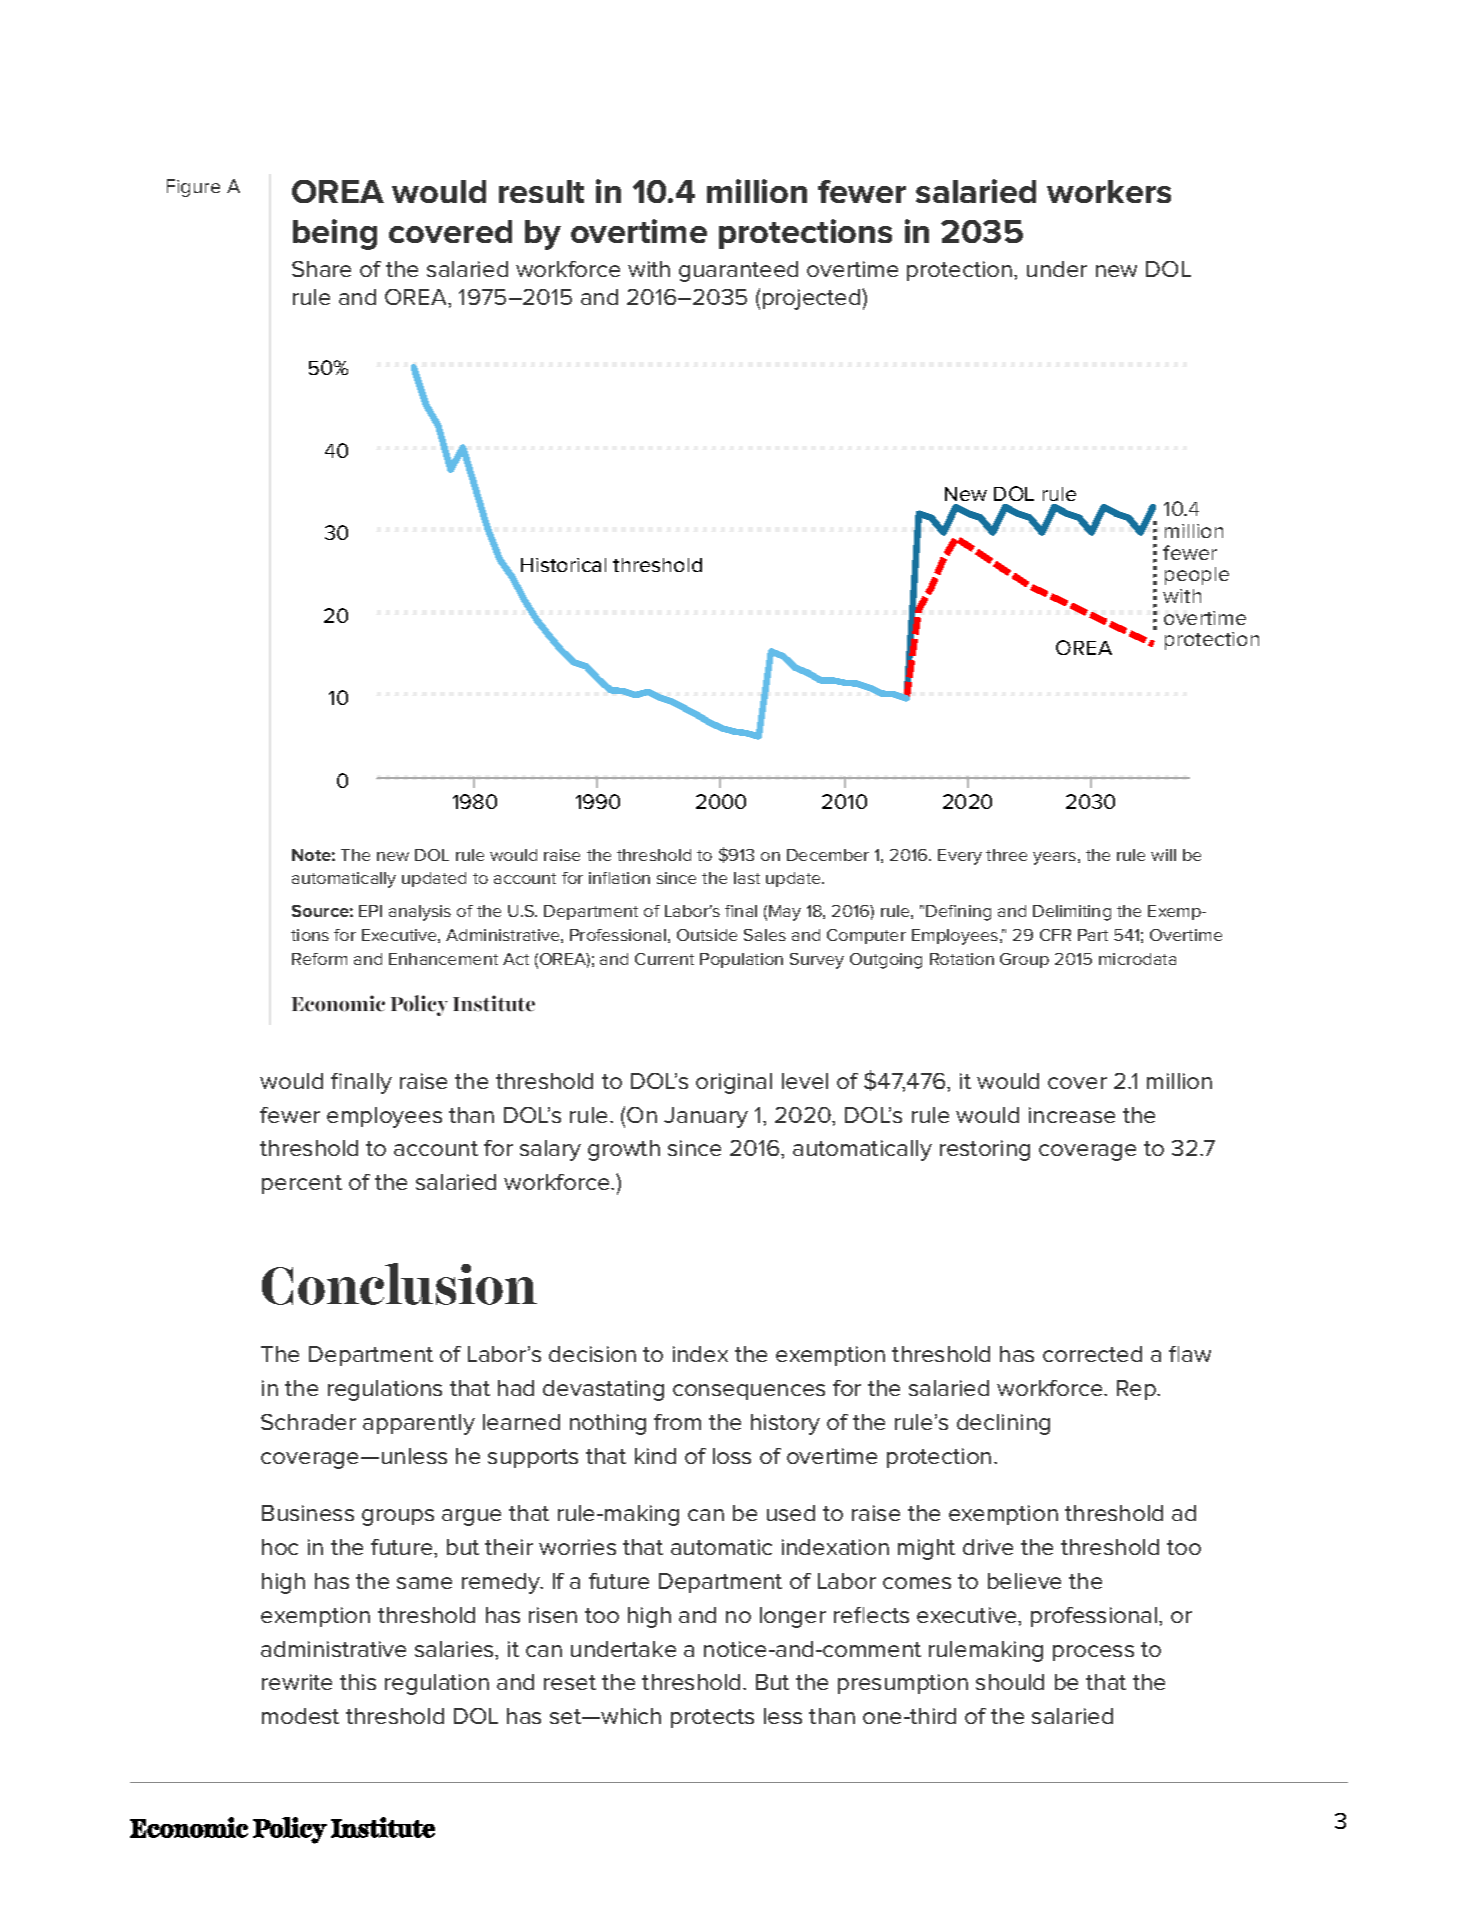 The image size is (1478, 1912). What do you see at coordinates (1093, 1653) in the image?
I see `process` at bounding box center [1093, 1653].
